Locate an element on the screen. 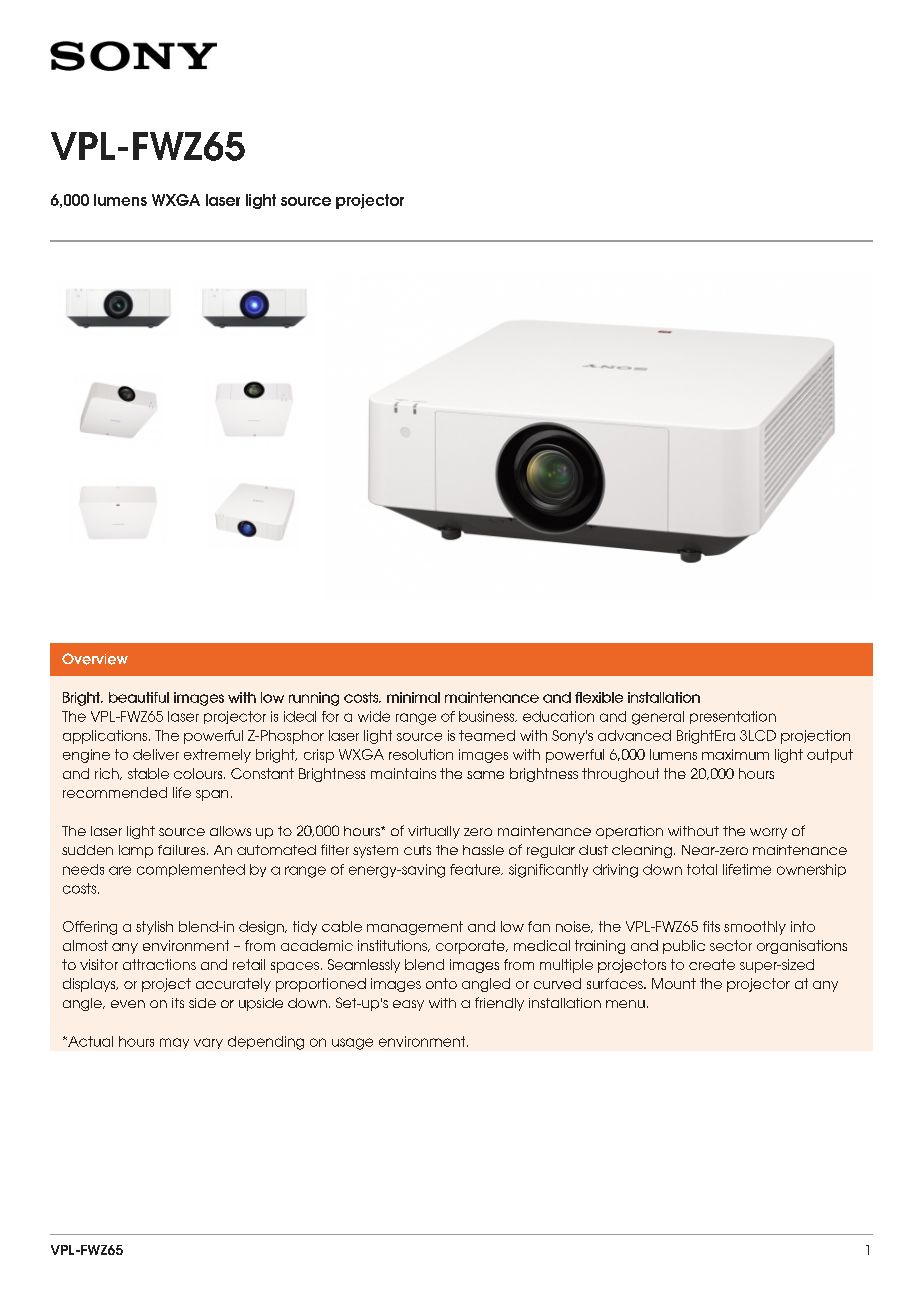  resolution is located at coordinates (421, 754).
